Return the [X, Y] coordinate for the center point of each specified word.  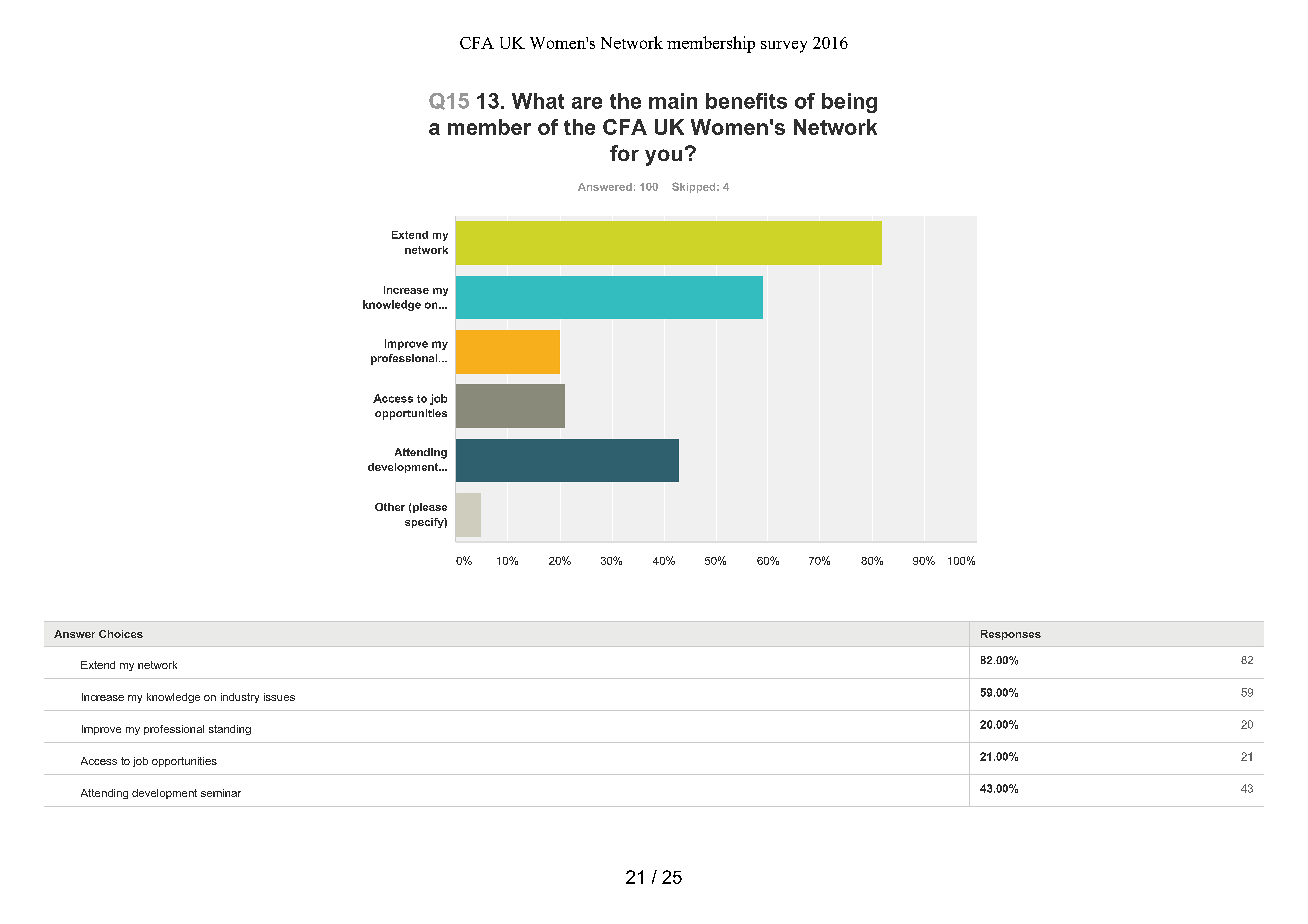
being [849, 103]
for [624, 153]
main [673, 101]
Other [390, 507]
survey [784, 47]
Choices [121, 634]
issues [279, 697]
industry [240, 698]
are [587, 103]
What [538, 101]
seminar [221, 793]
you [663, 157]
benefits [746, 101]
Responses [1011, 635]
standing [230, 730]
